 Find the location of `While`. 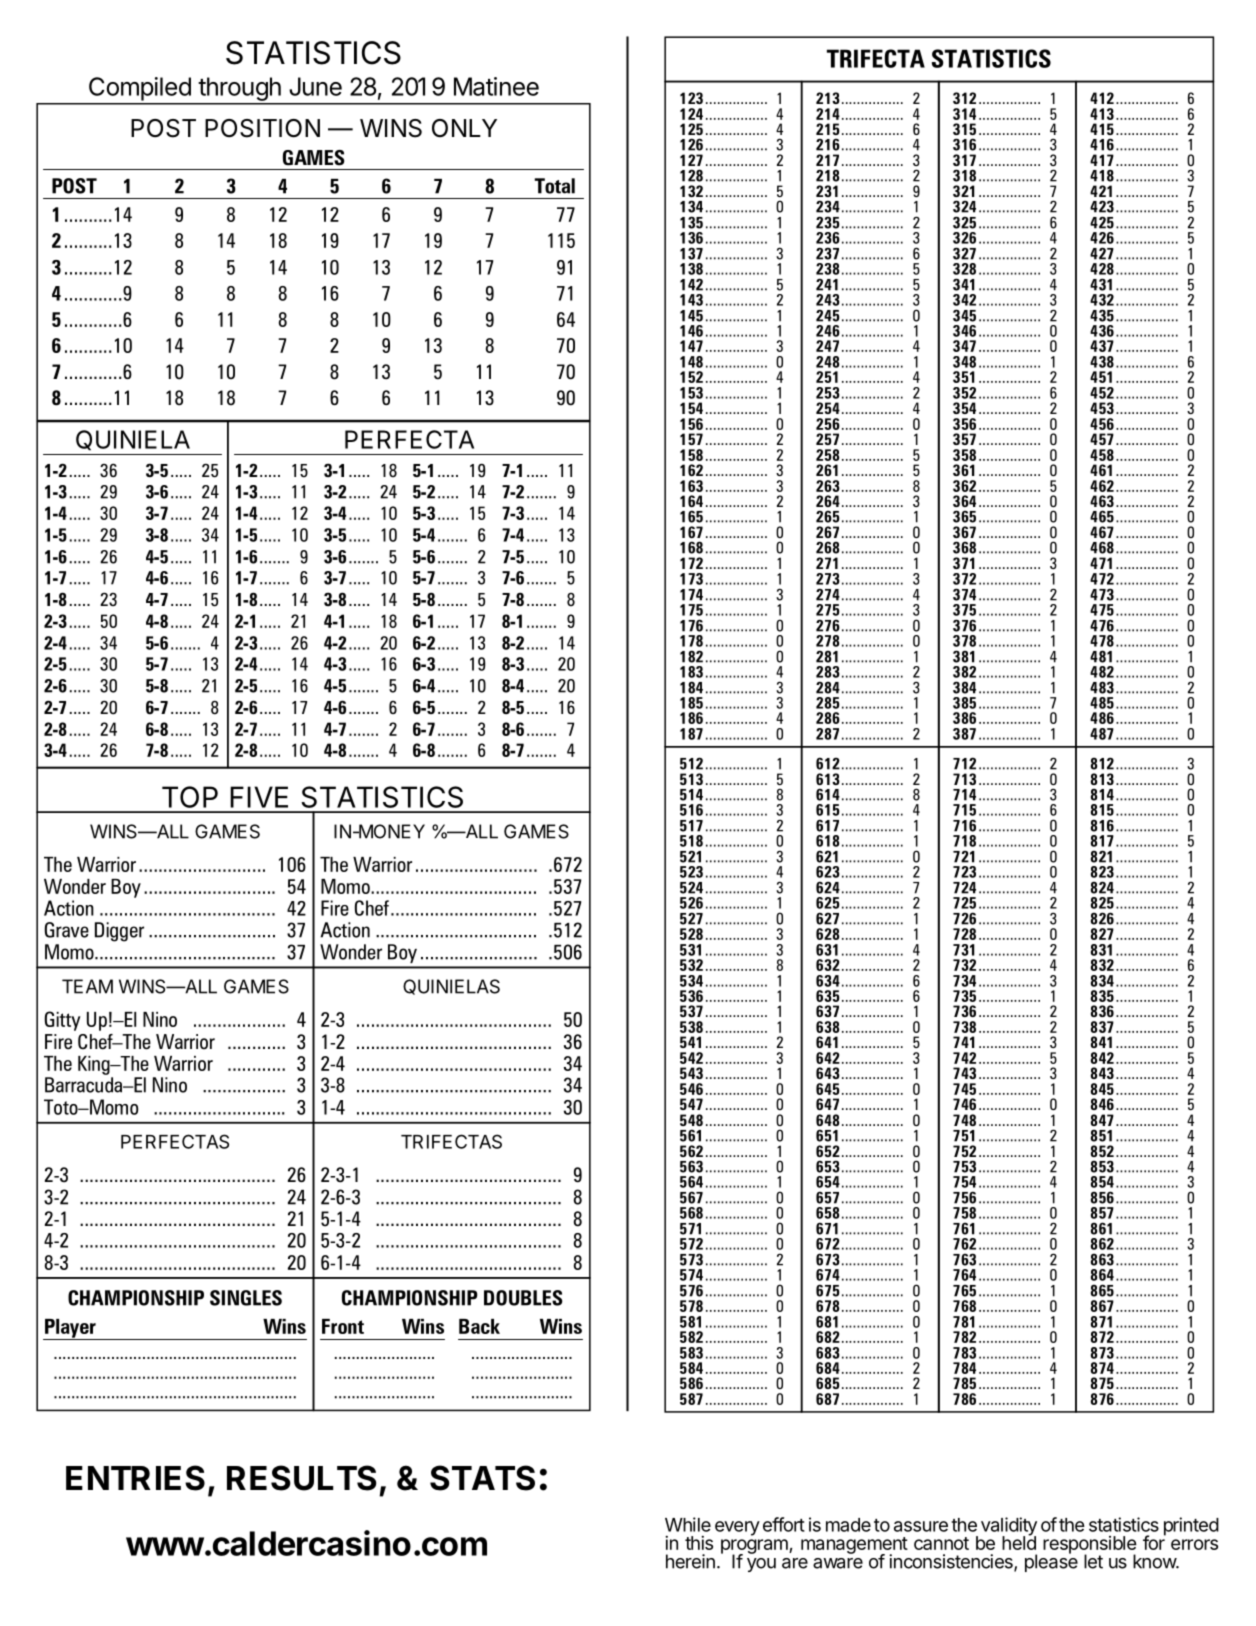

While is located at coordinates (688, 1524).
